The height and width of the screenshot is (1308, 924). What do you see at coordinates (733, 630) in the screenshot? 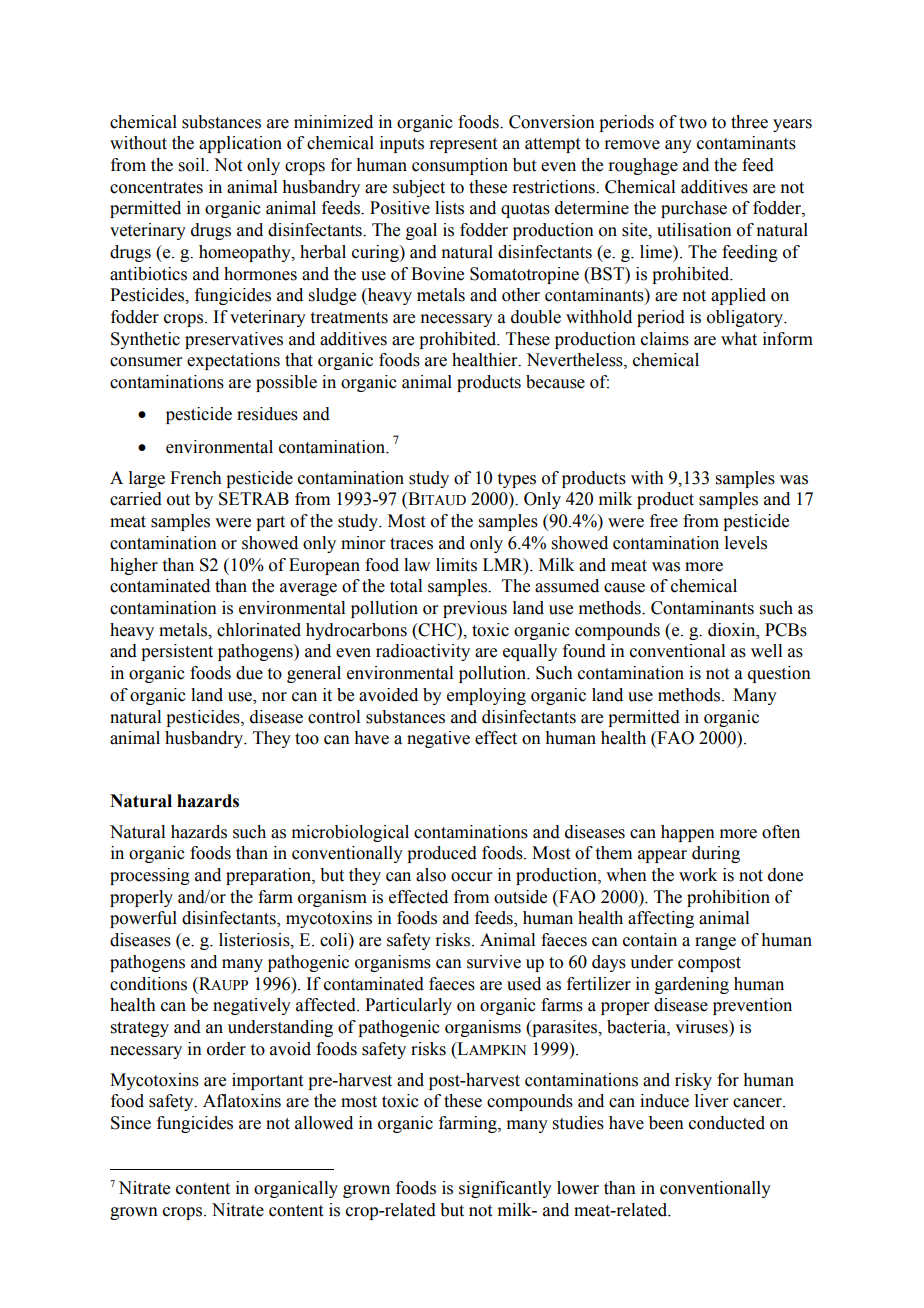
I see `dioxin` at bounding box center [733, 630].
